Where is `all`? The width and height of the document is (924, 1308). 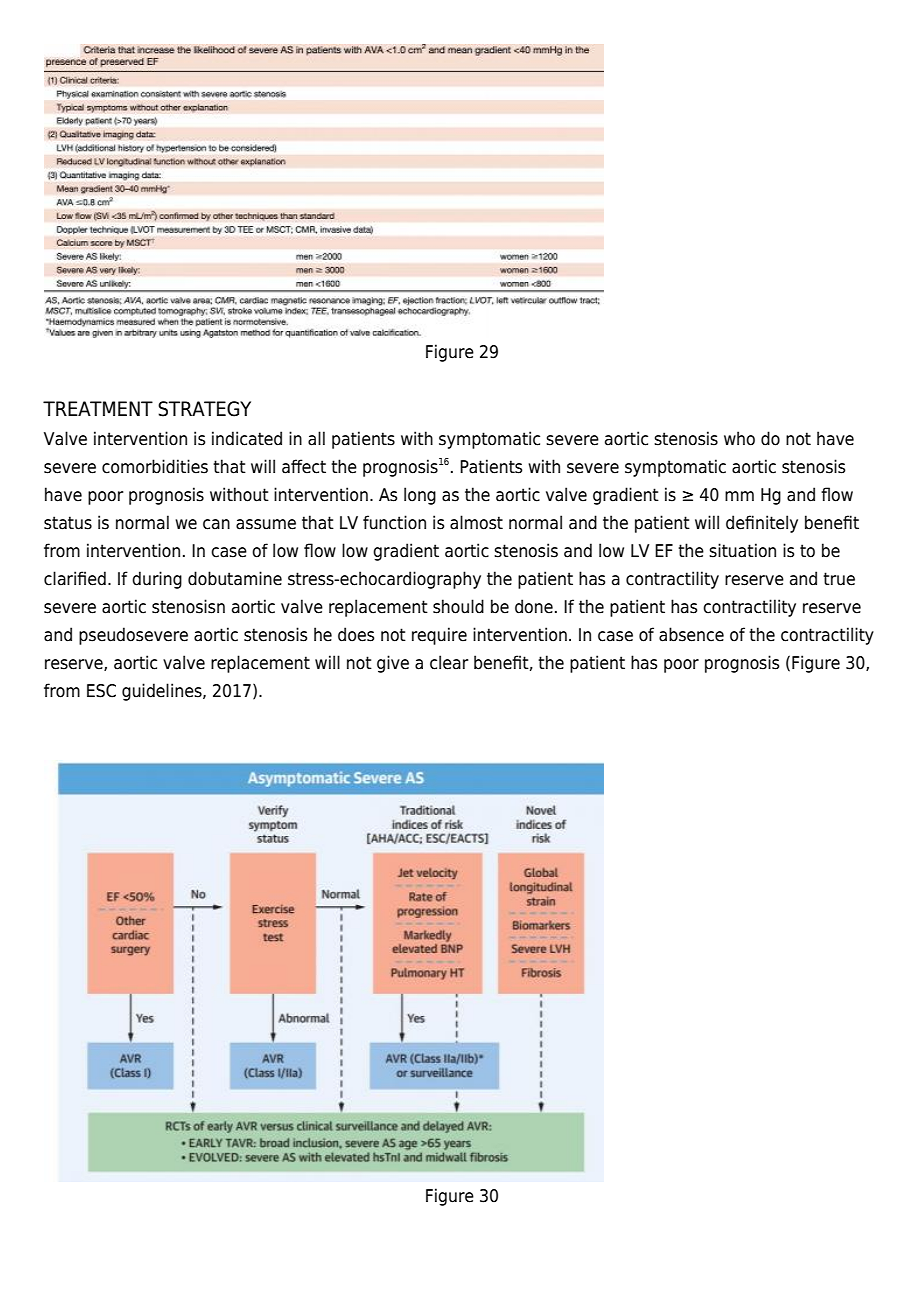 all is located at coordinates (316, 438).
